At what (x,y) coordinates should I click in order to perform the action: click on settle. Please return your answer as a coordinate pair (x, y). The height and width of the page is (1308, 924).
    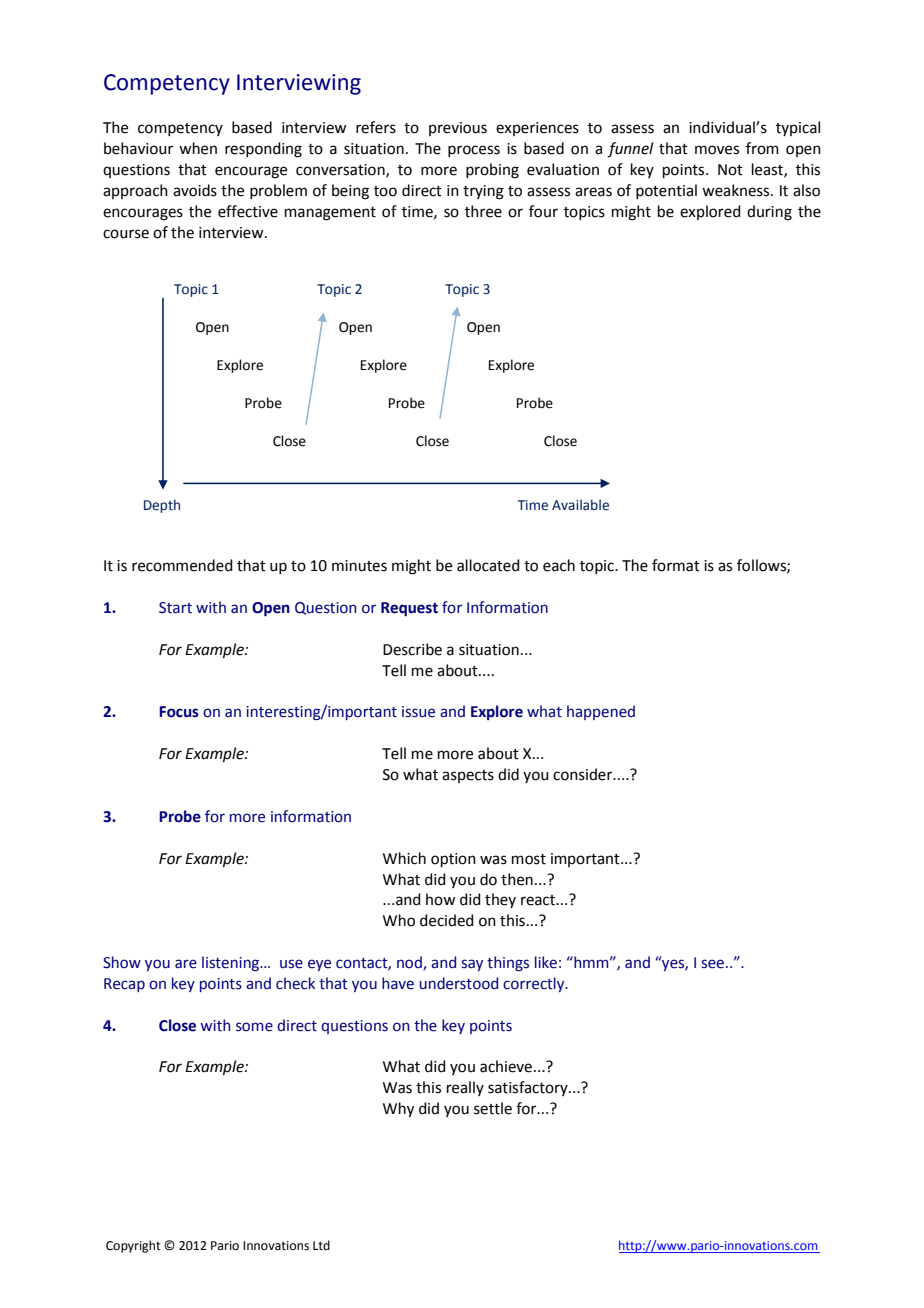
    Looking at the image, I should click on (493, 1108).
